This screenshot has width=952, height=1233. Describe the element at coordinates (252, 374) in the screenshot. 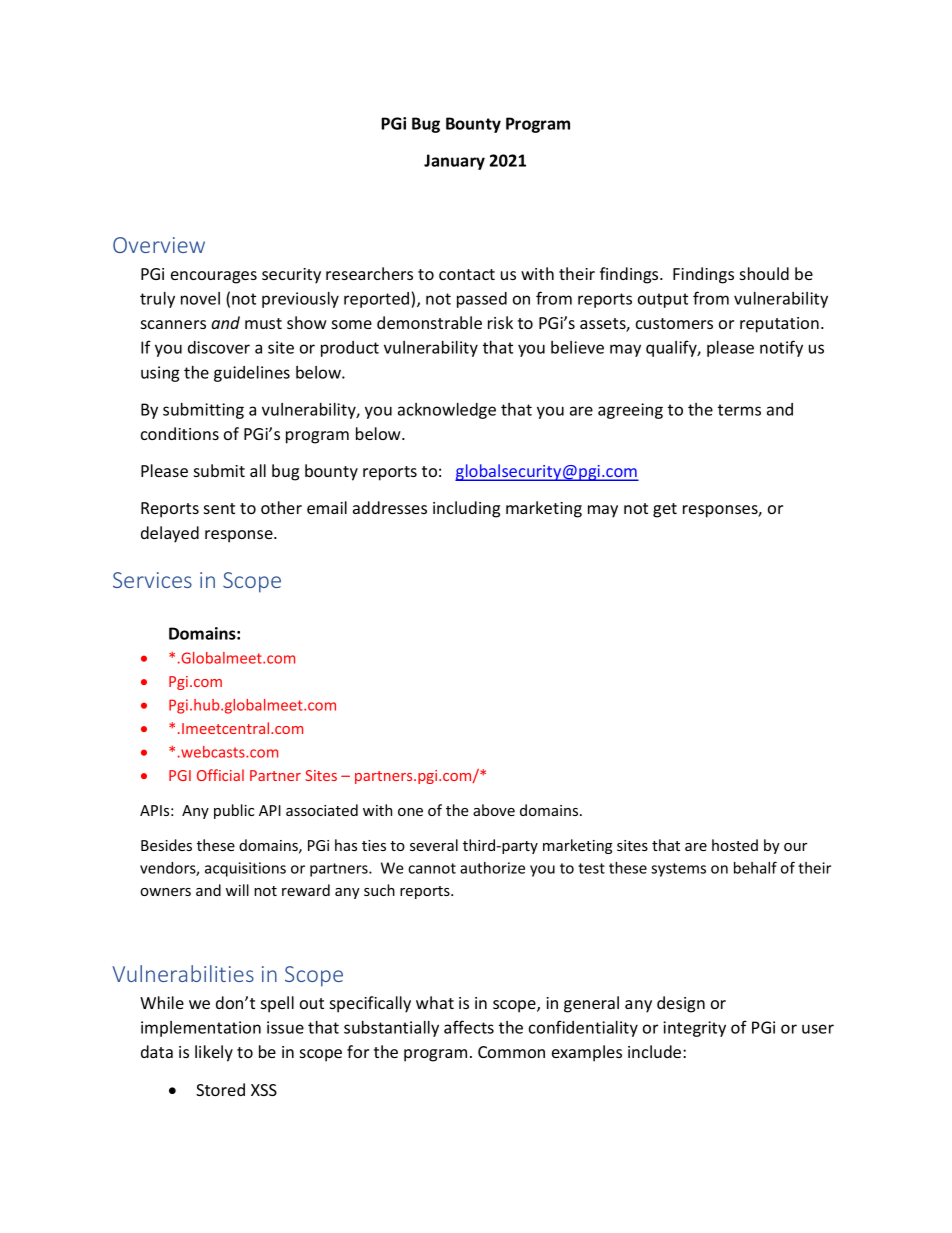

I see `guidelines` at that location.
